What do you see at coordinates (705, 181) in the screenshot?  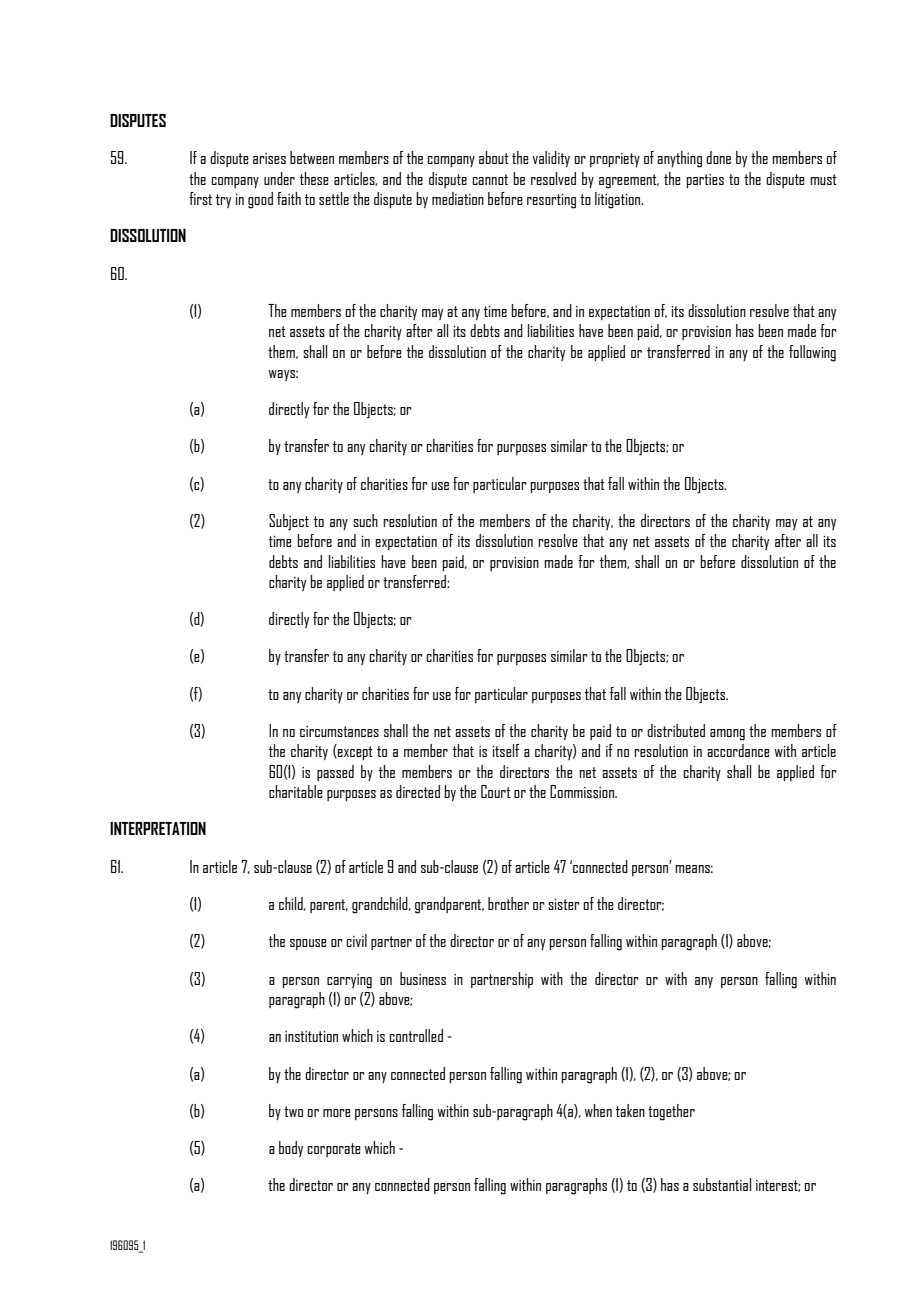 I see `parties` at bounding box center [705, 181].
